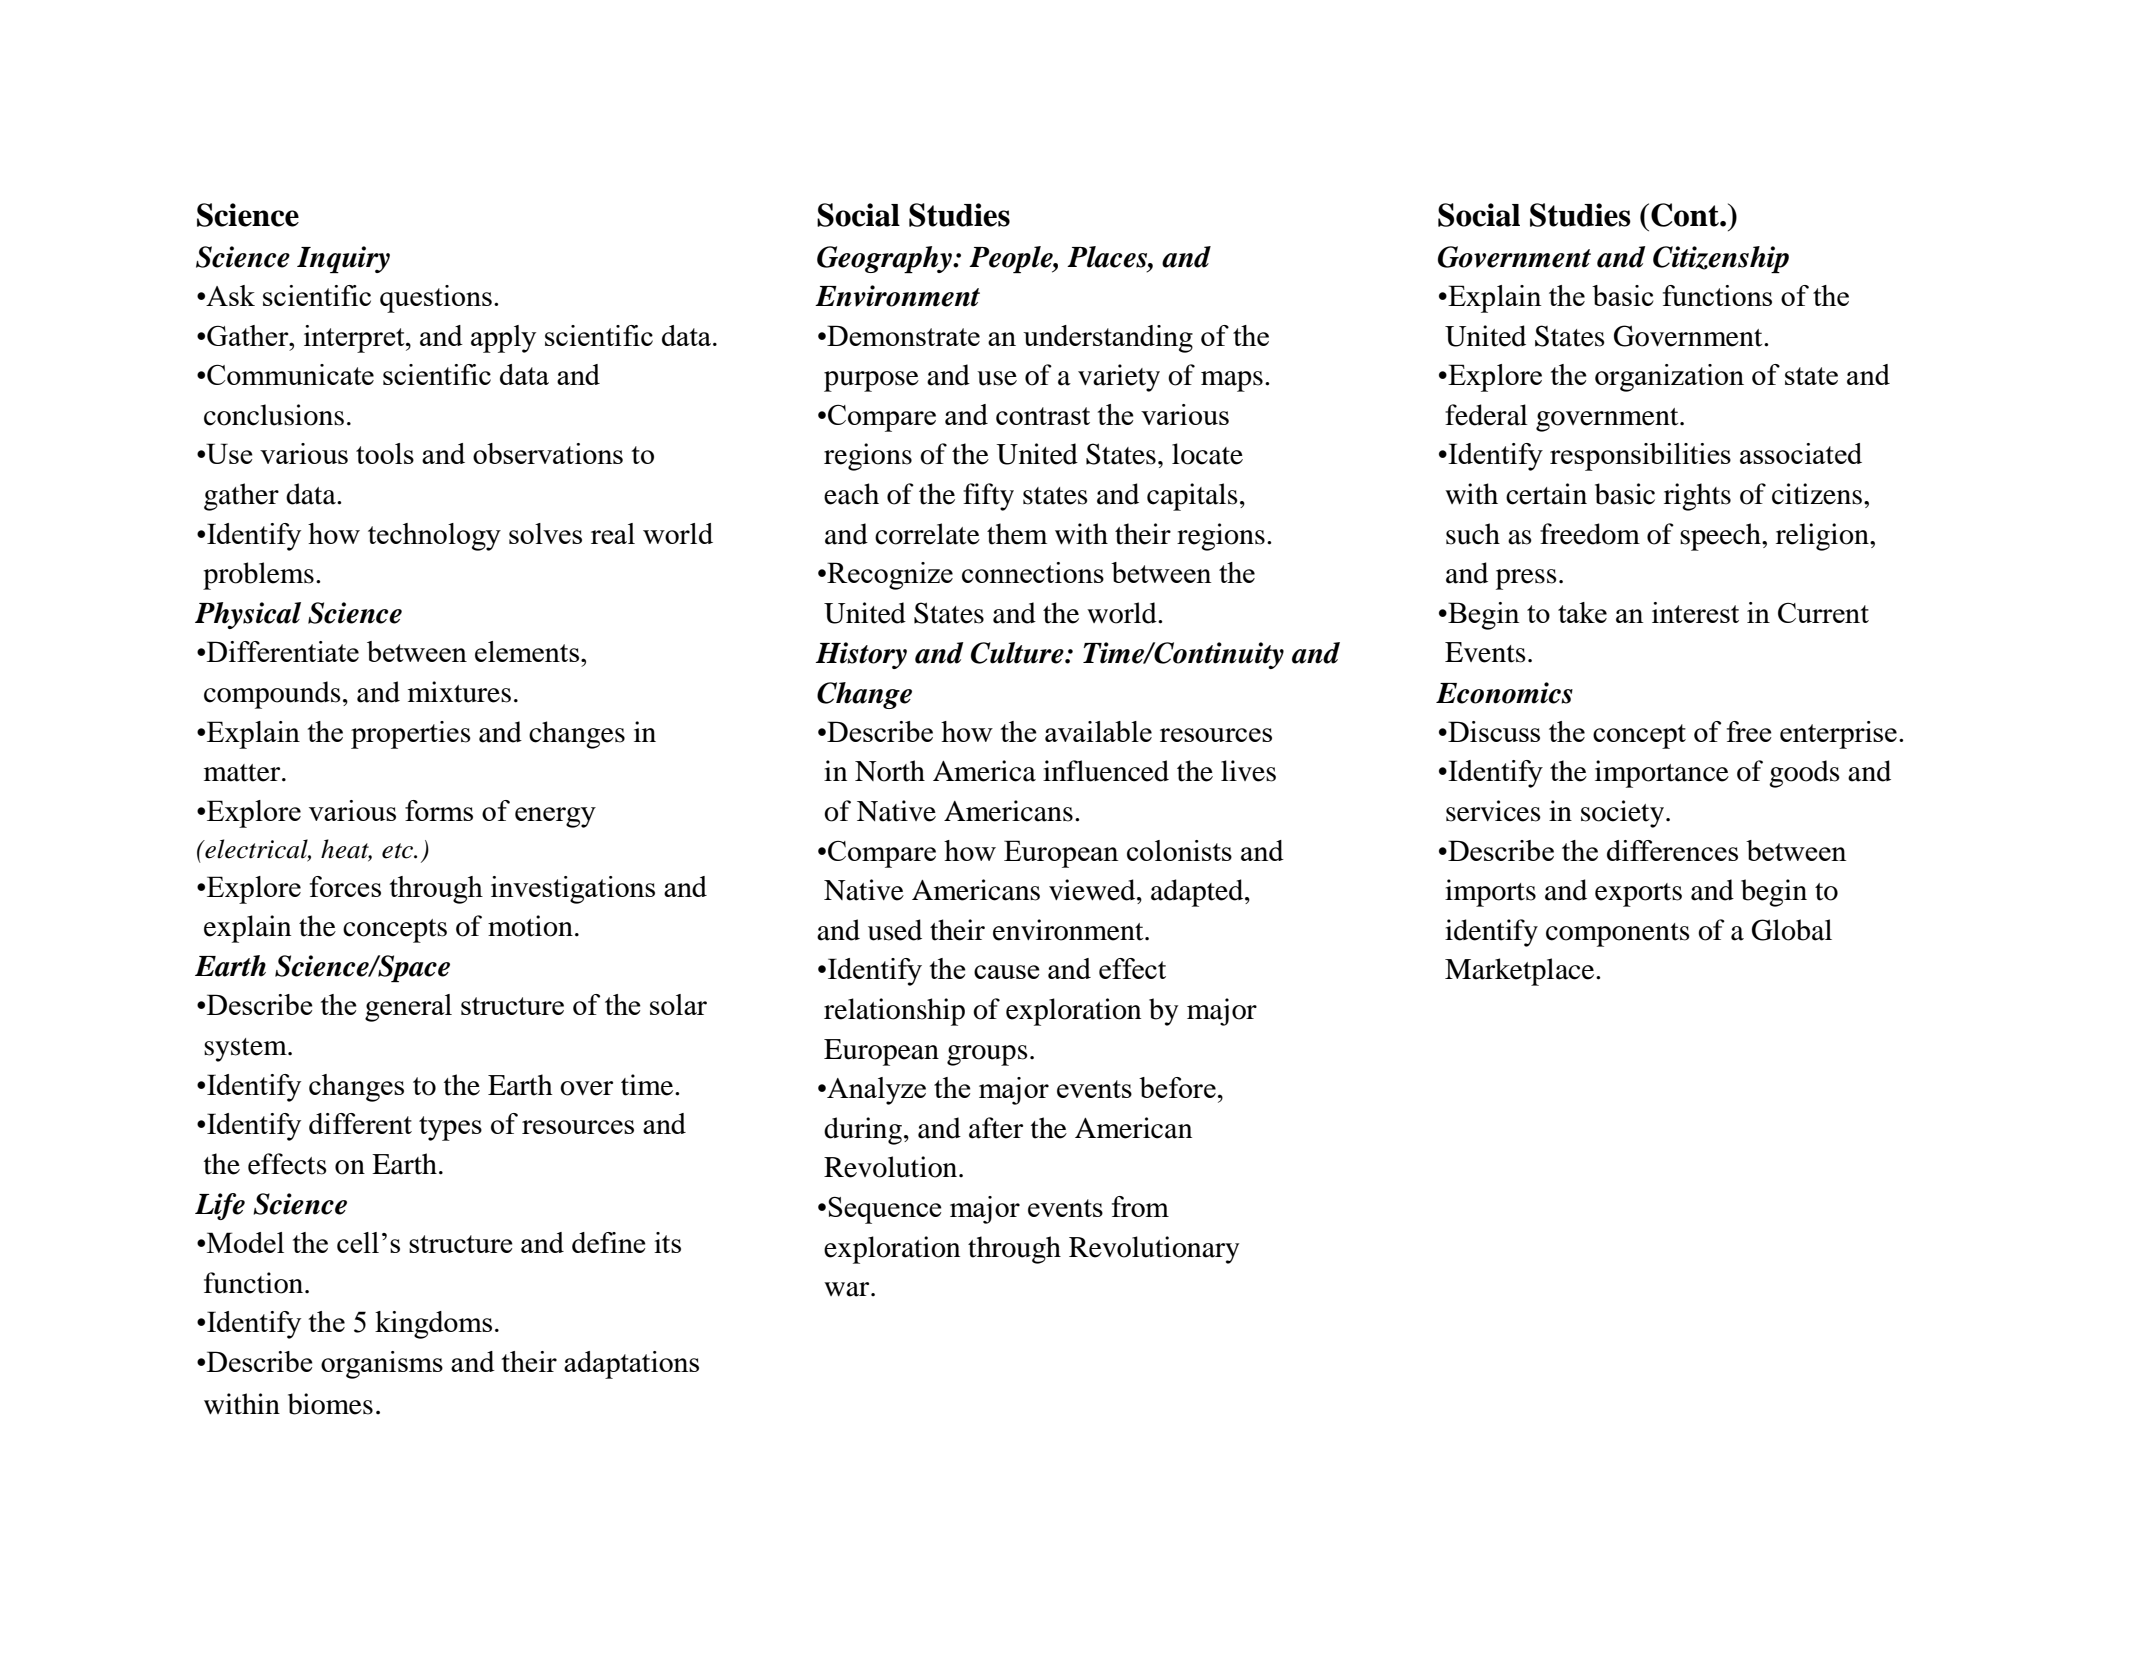 This screenshot has width=2156, height=1666. Describe the element at coordinates (436, 299) in the screenshot. I see `questions` at that location.
